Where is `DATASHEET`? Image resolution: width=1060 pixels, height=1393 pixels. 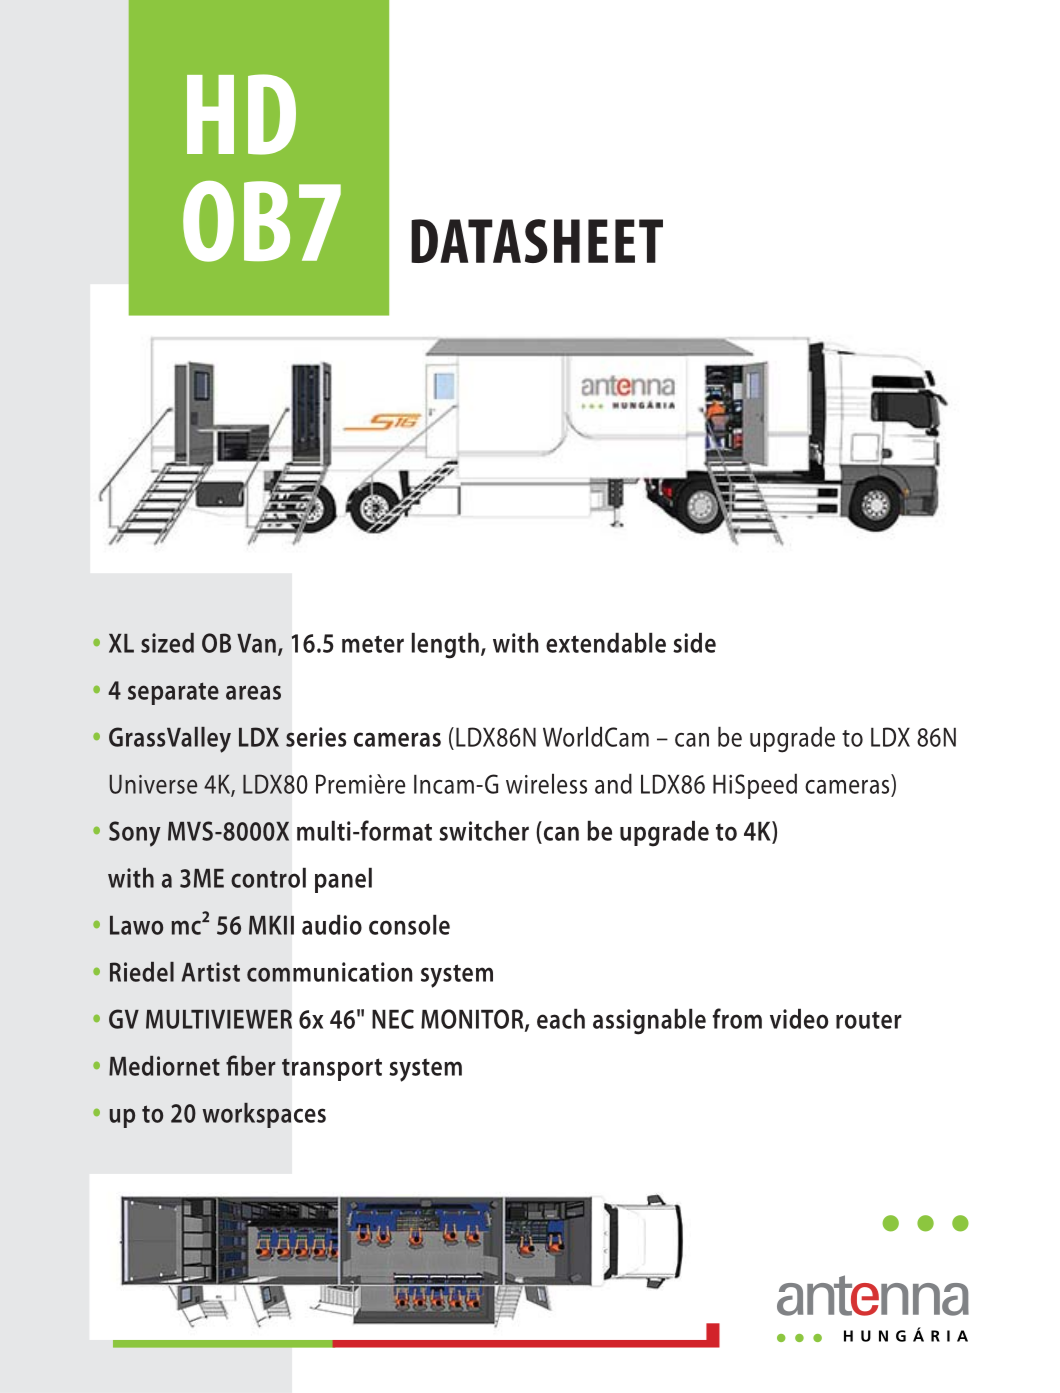 DATASHEET is located at coordinates (537, 241).
